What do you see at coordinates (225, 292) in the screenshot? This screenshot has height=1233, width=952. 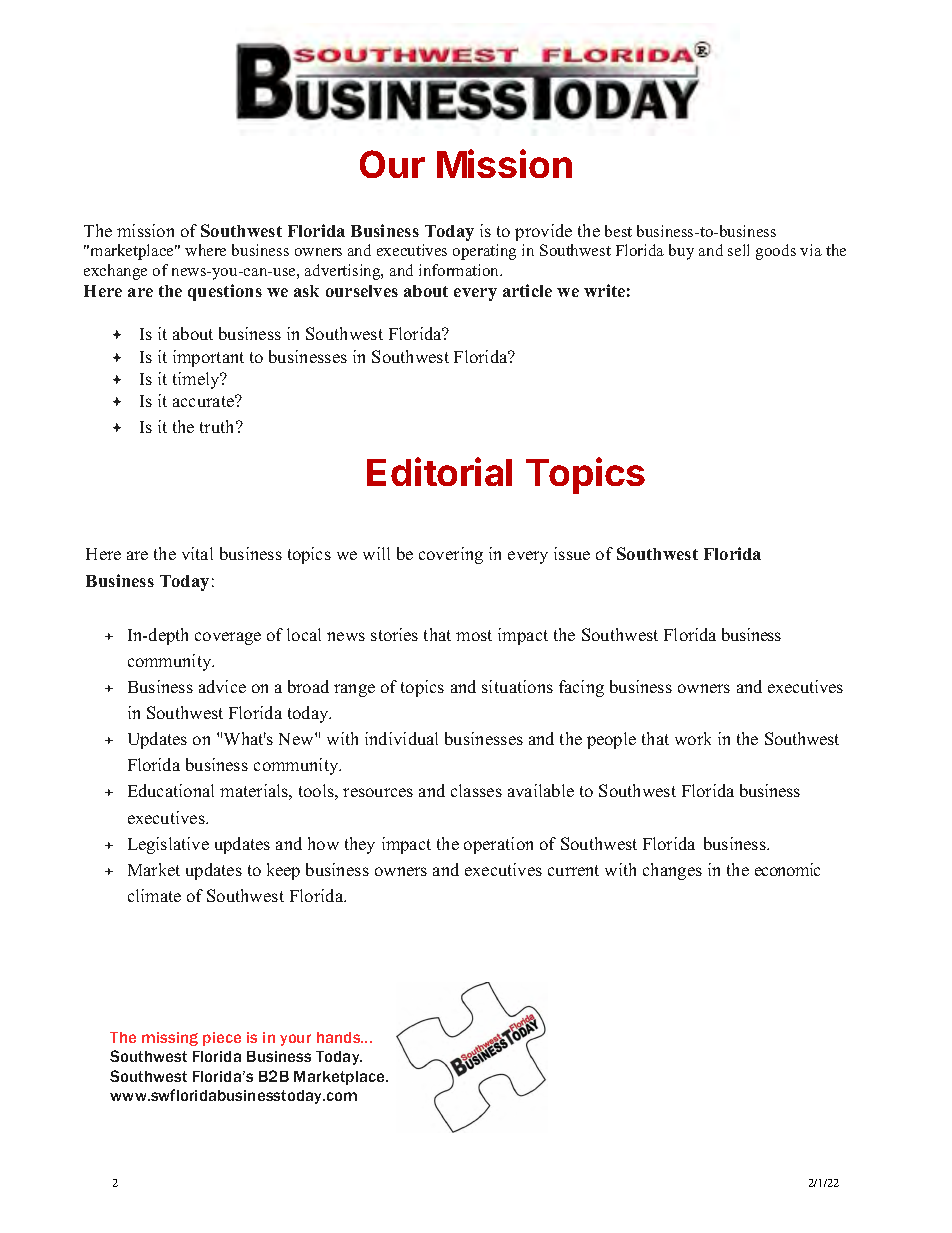 I see `questions` at bounding box center [225, 292].
